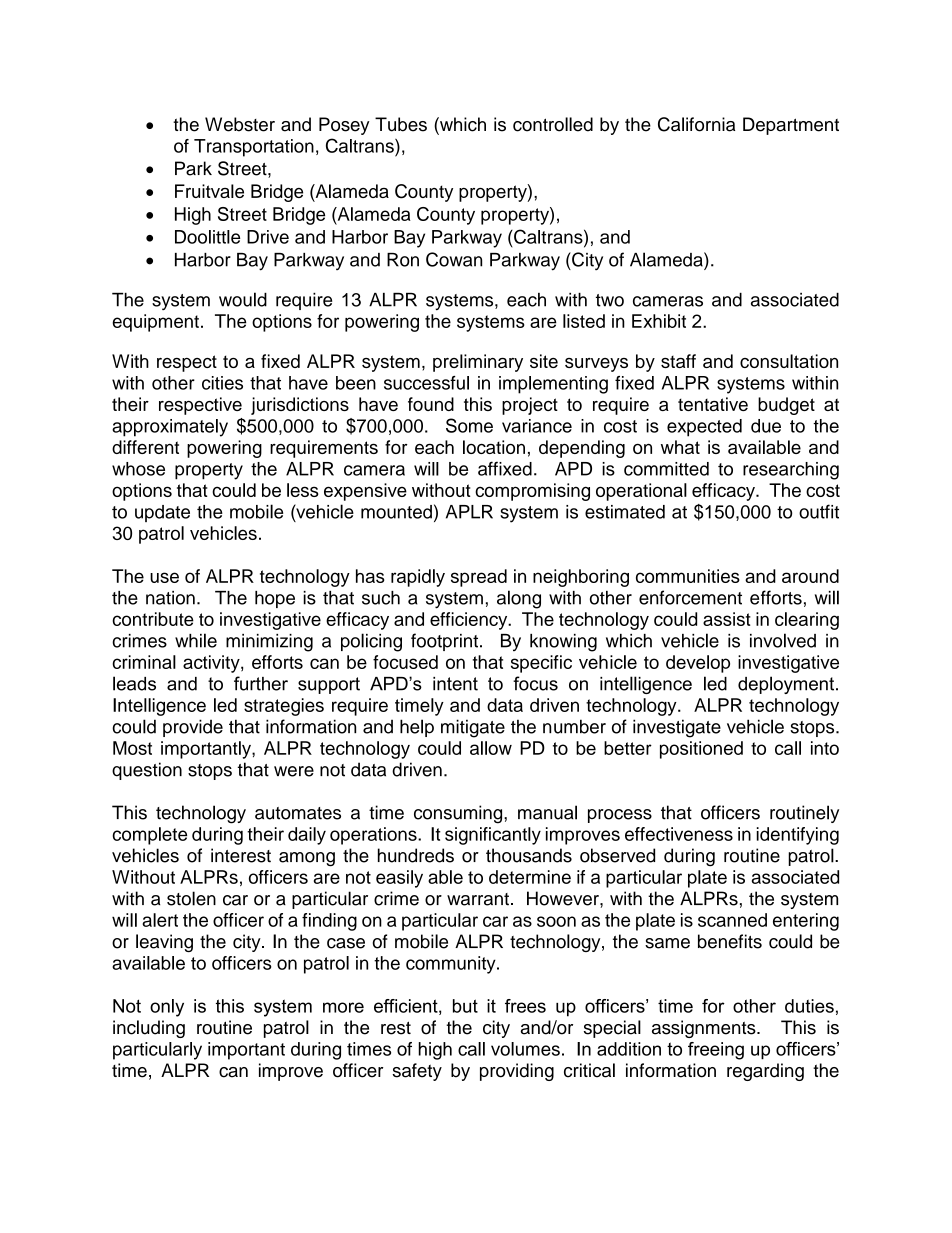  What do you see at coordinates (254, 148) in the image?
I see `Transportation` at bounding box center [254, 148].
